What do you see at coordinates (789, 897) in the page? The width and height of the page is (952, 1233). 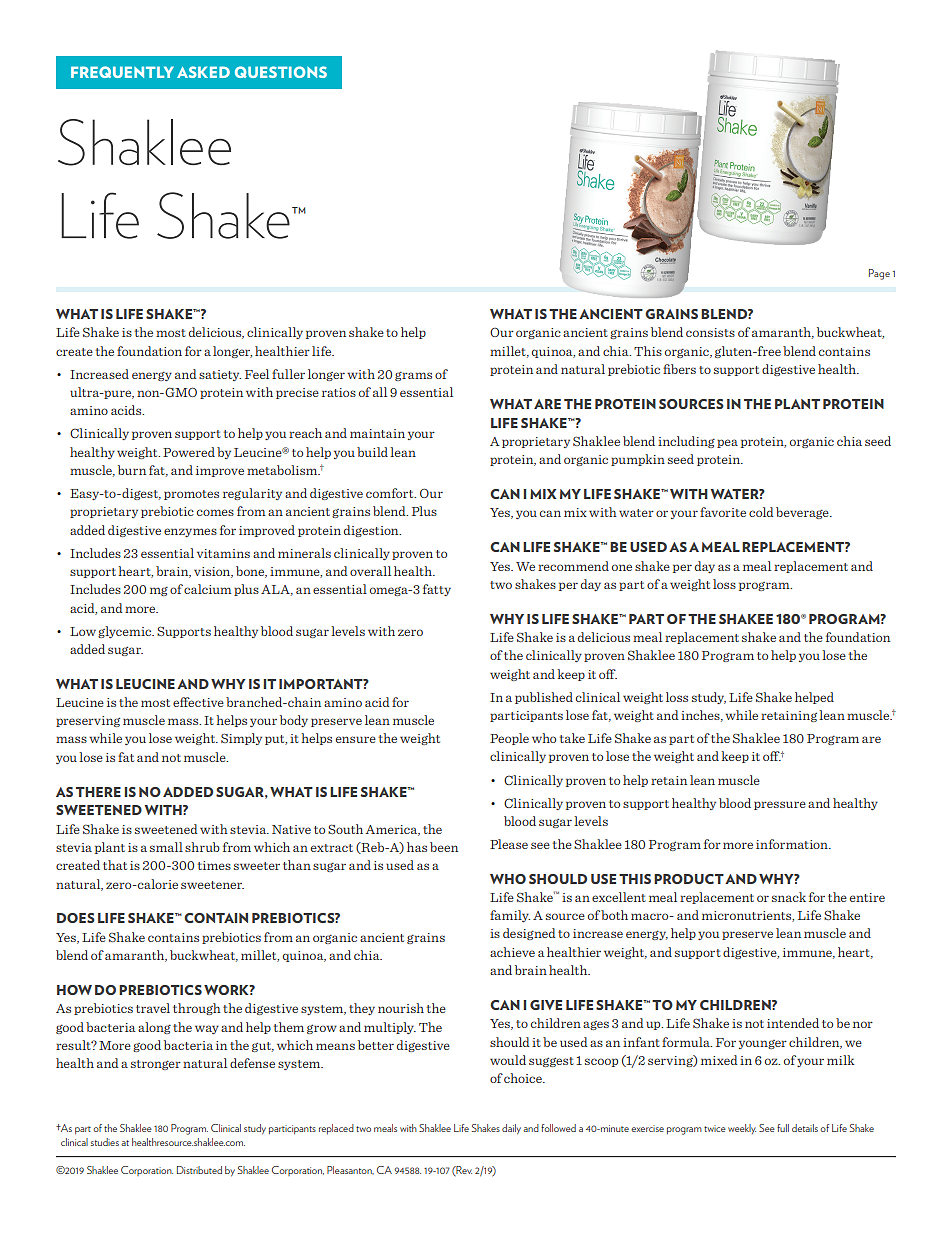 I see `snack` at bounding box center [789, 897].
